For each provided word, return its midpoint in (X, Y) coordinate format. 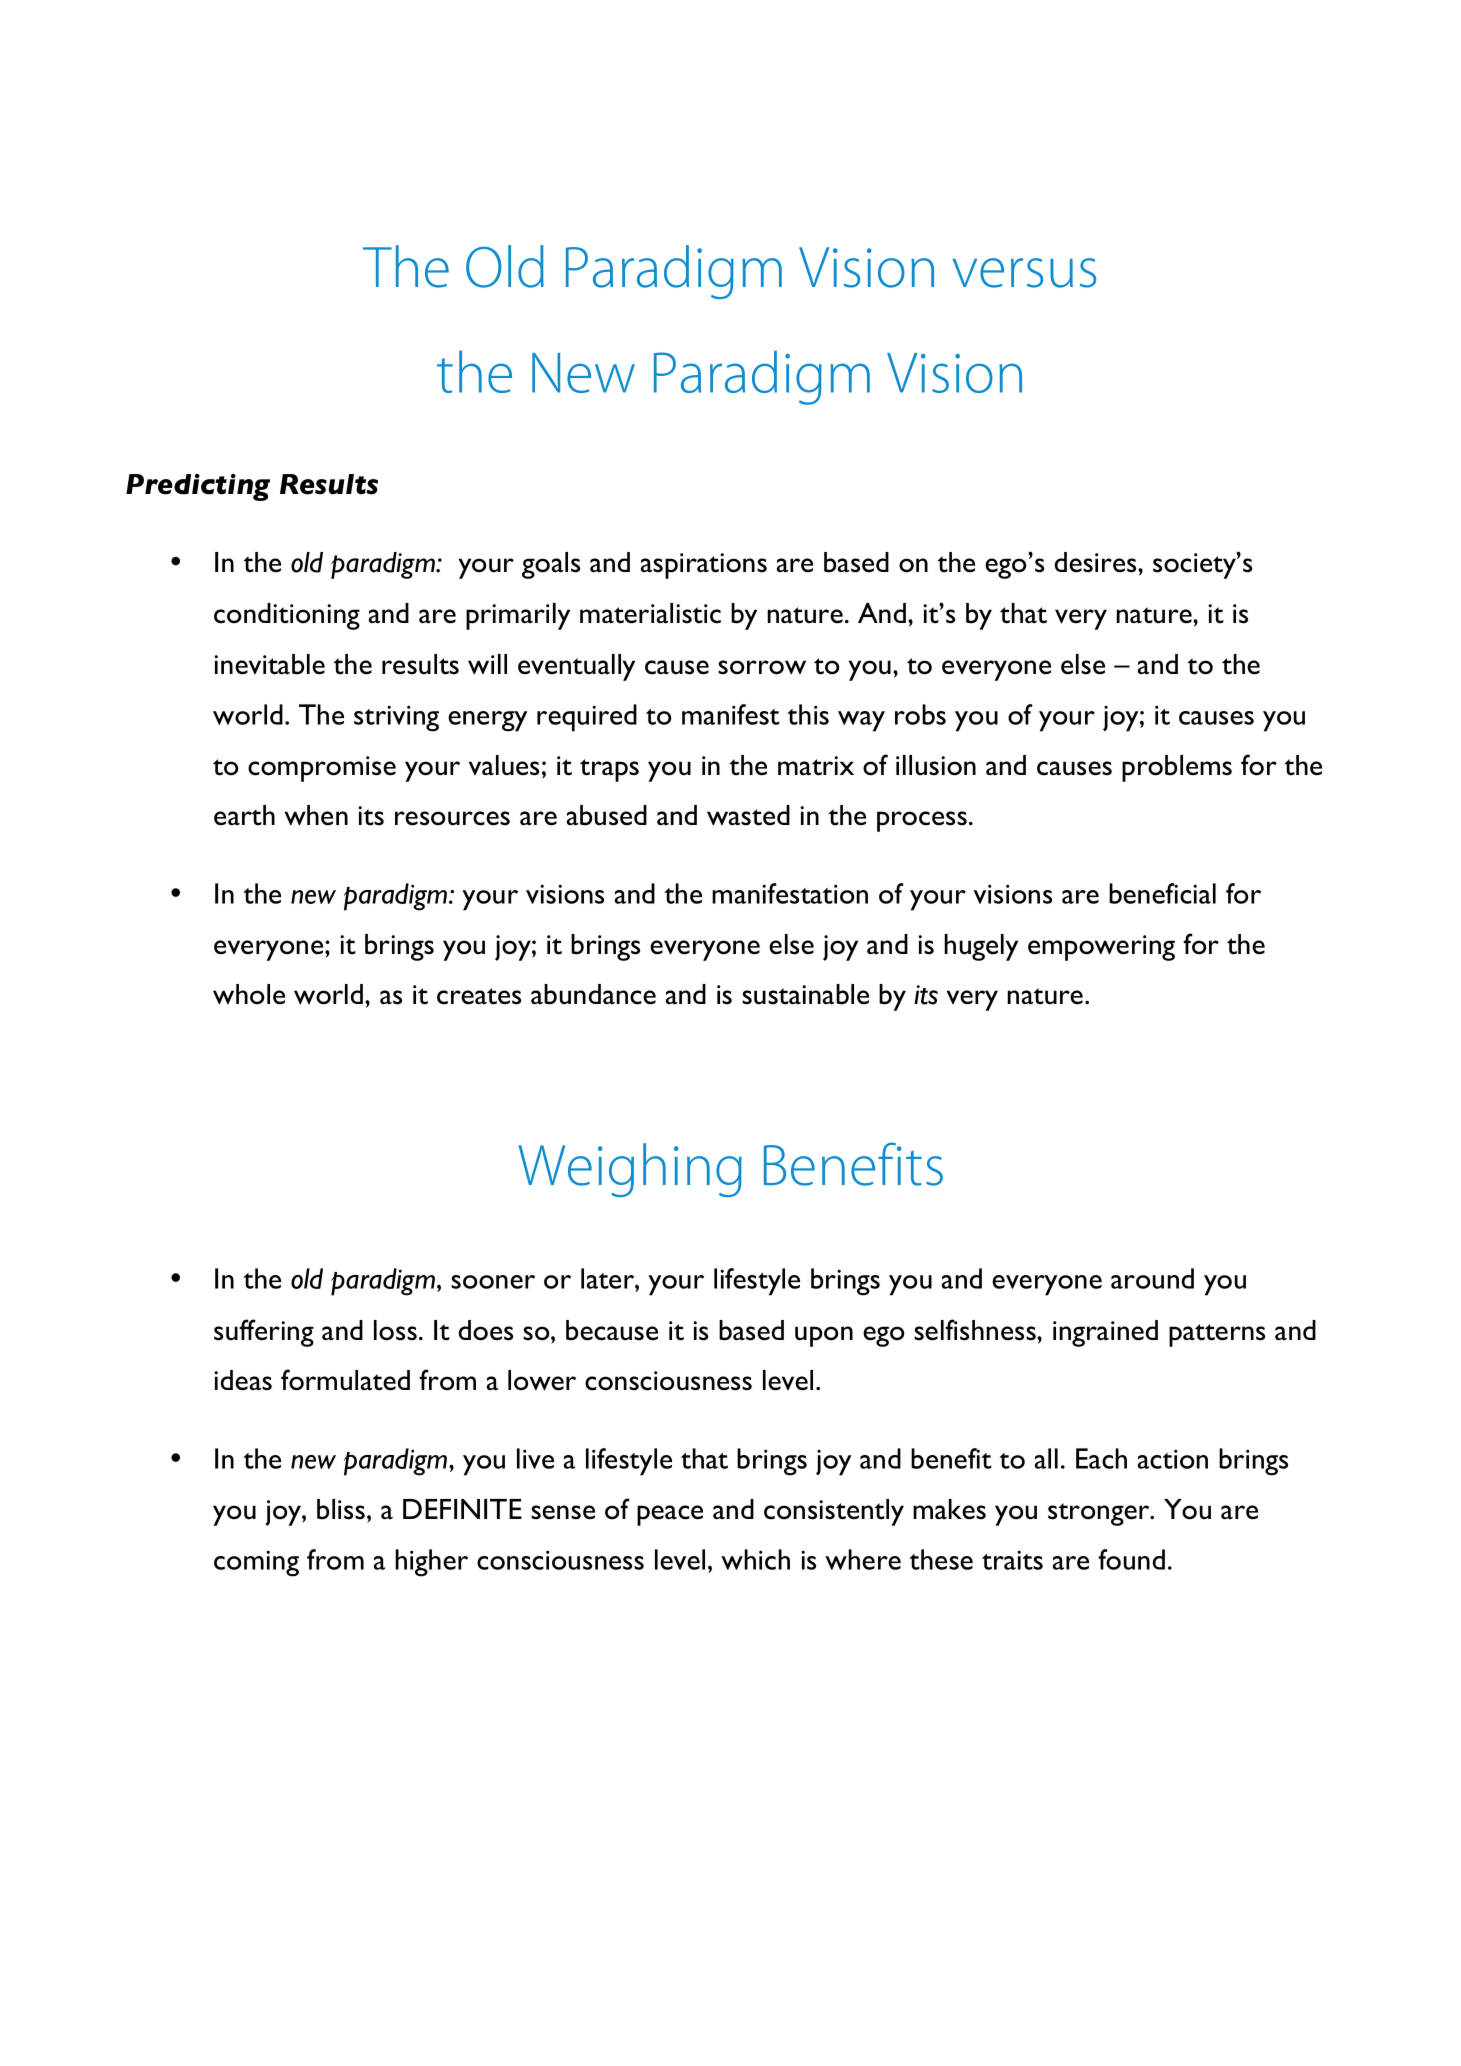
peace (670, 1515)
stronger (1100, 1514)
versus (1024, 273)
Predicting (198, 487)
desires (1097, 562)
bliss (341, 1509)
